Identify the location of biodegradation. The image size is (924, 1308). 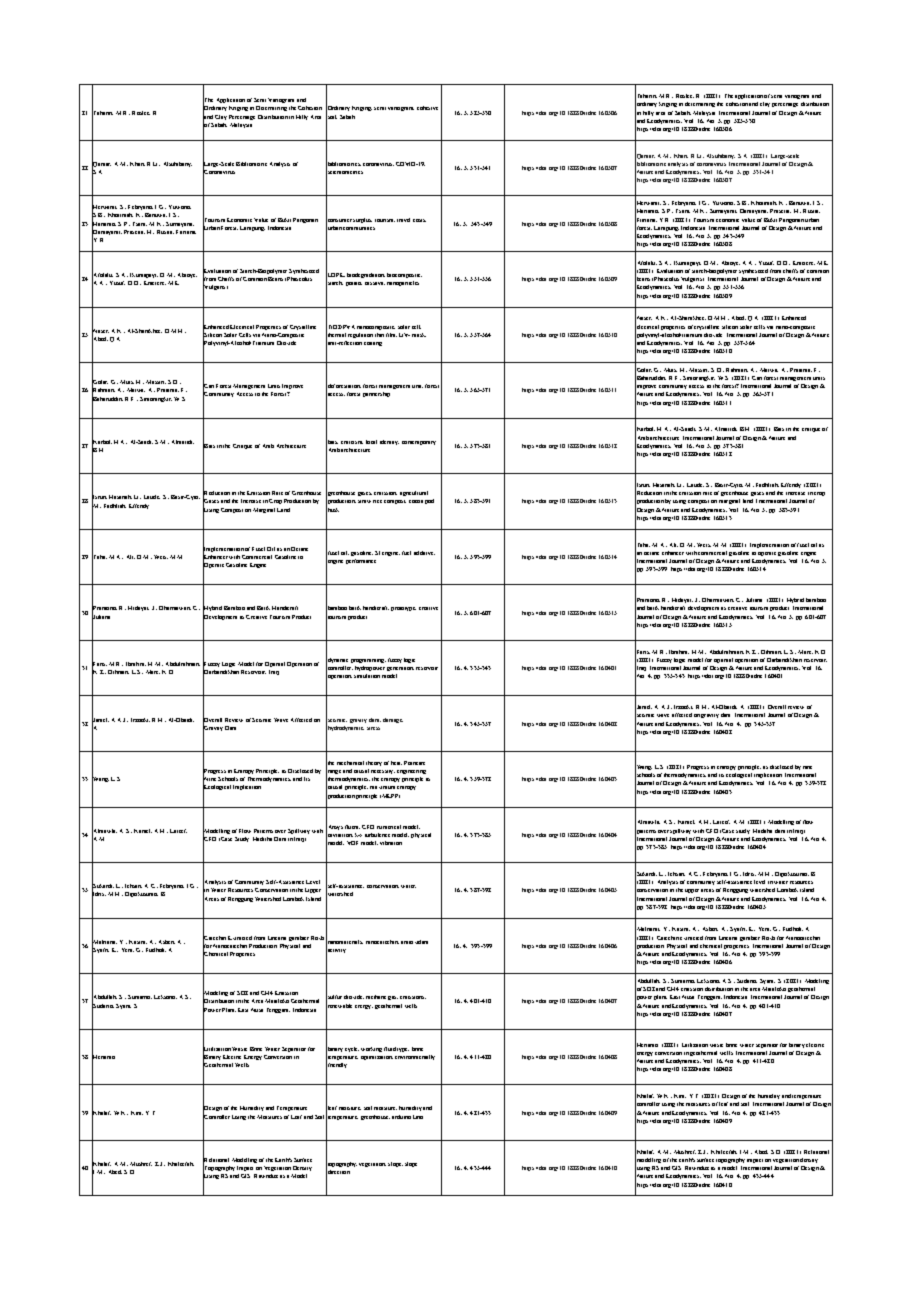
(366, 275).
